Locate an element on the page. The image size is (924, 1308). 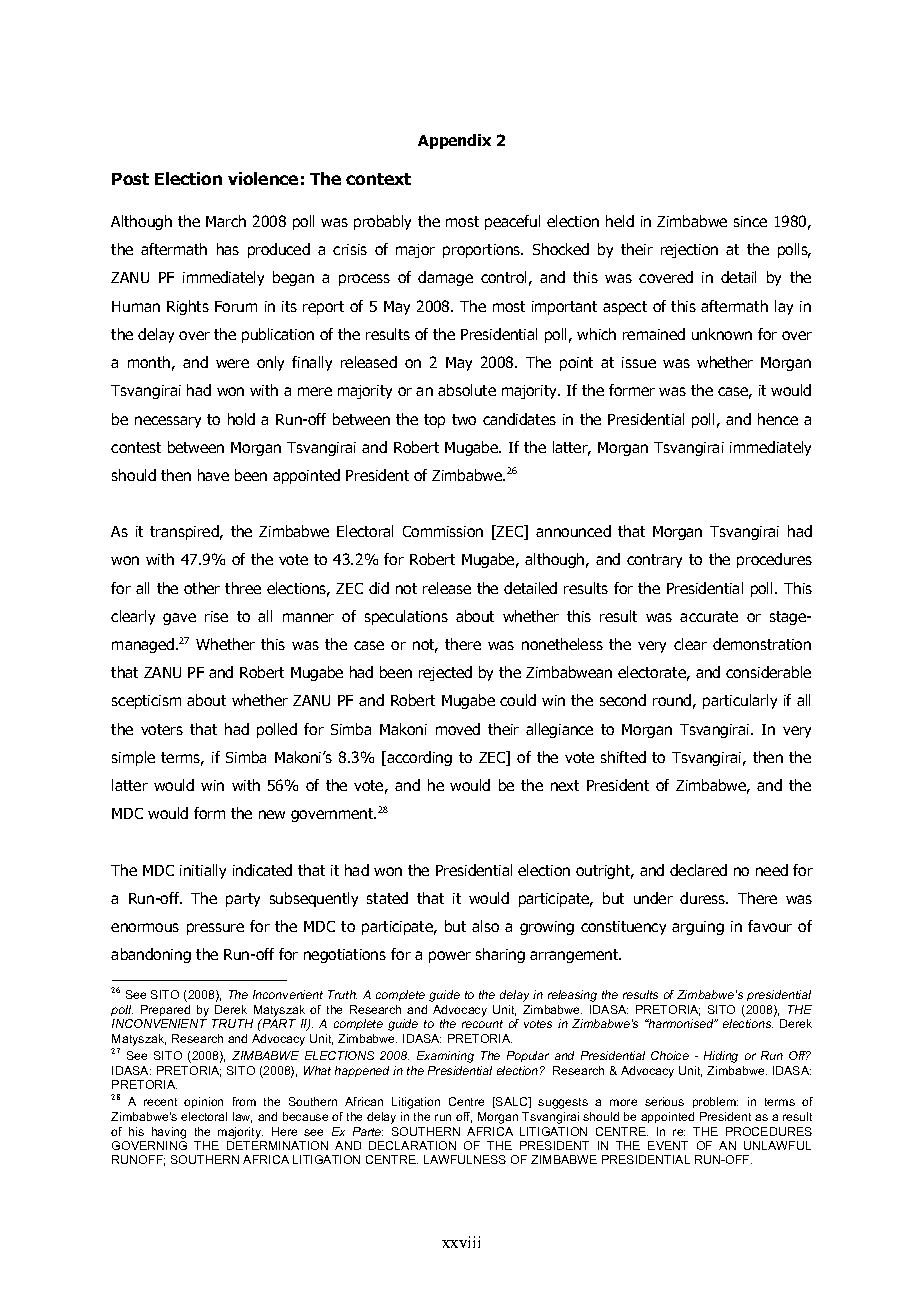
violence is located at coordinates (263, 178).
